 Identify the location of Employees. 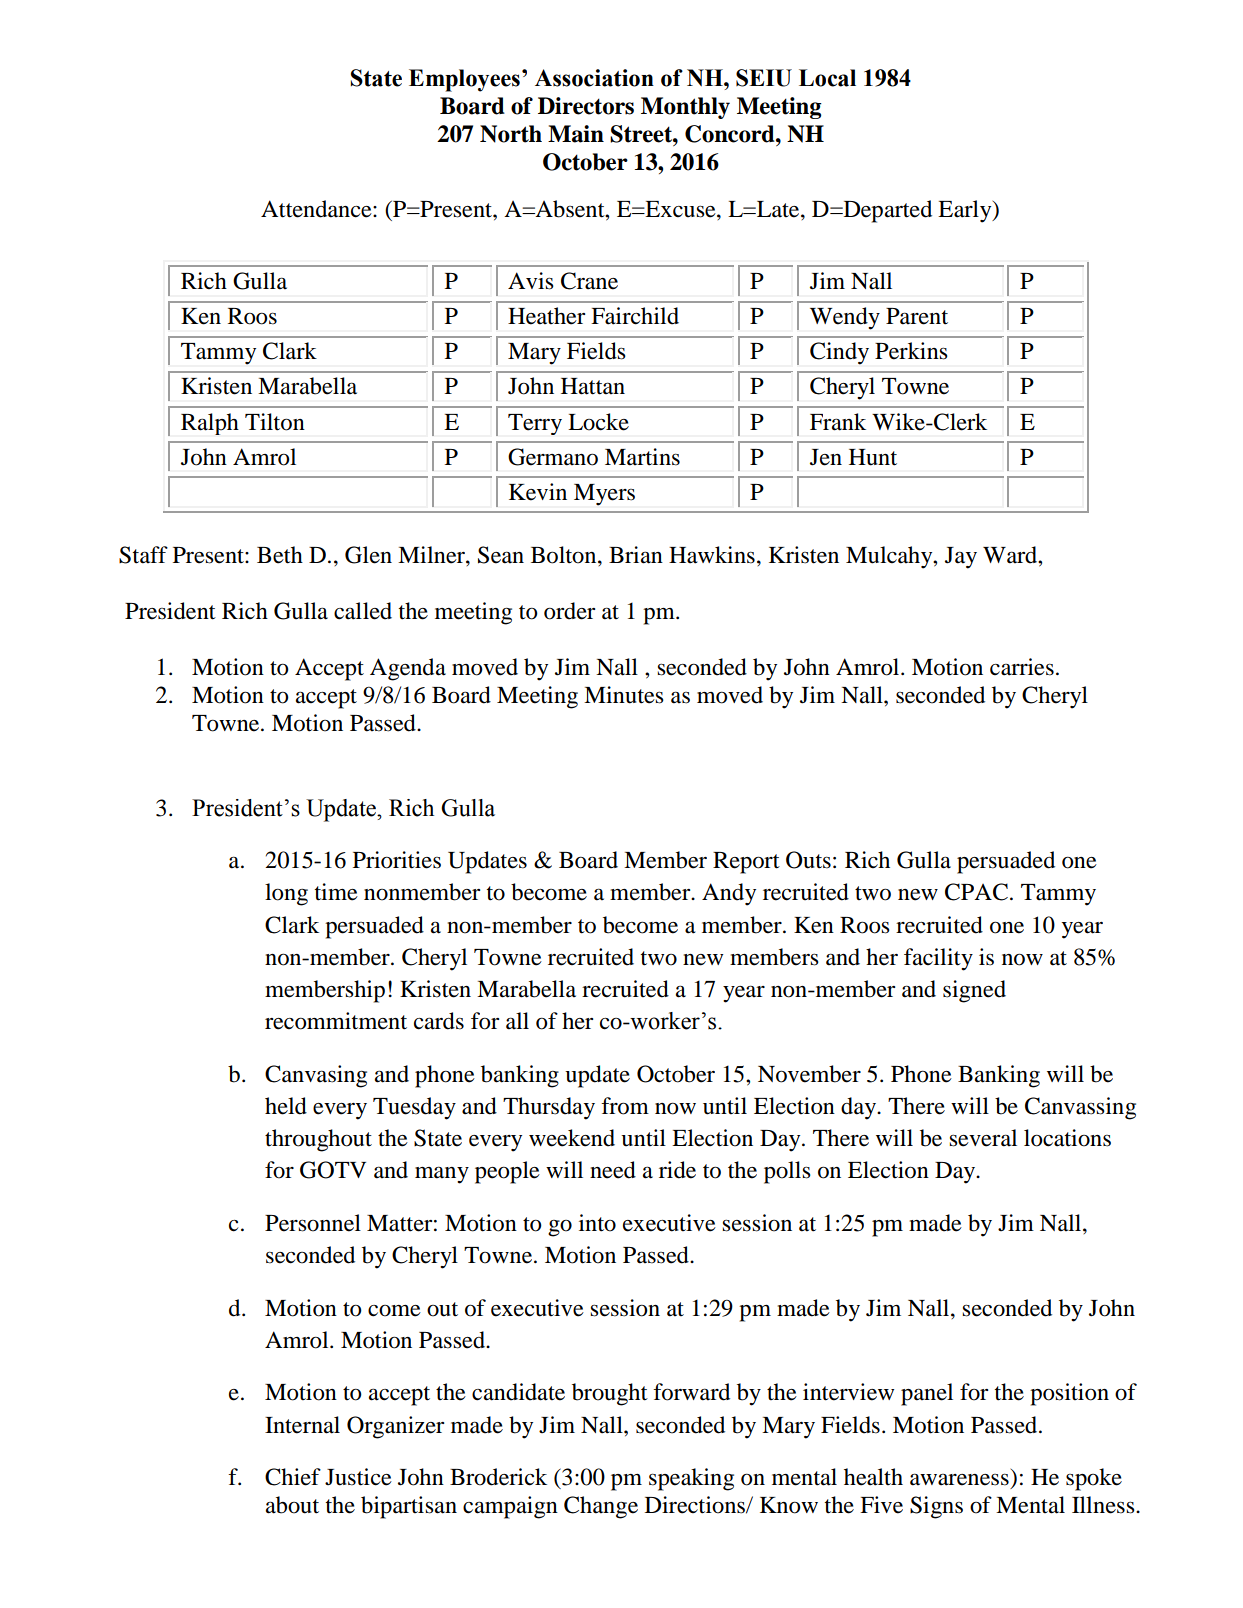
(464, 80).
